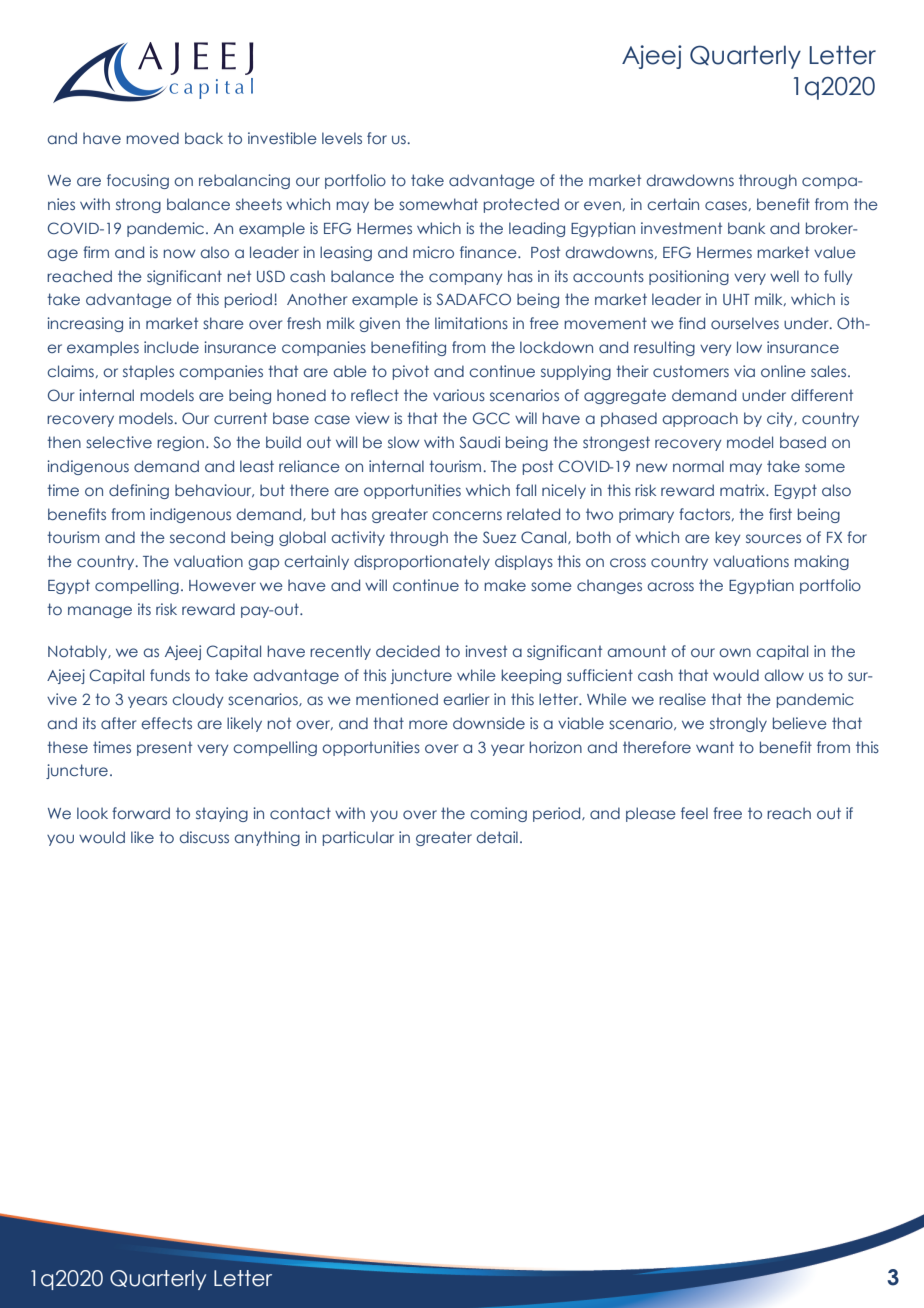  Describe the element at coordinates (746, 228) in the screenshot. I see `bank` at that location.
